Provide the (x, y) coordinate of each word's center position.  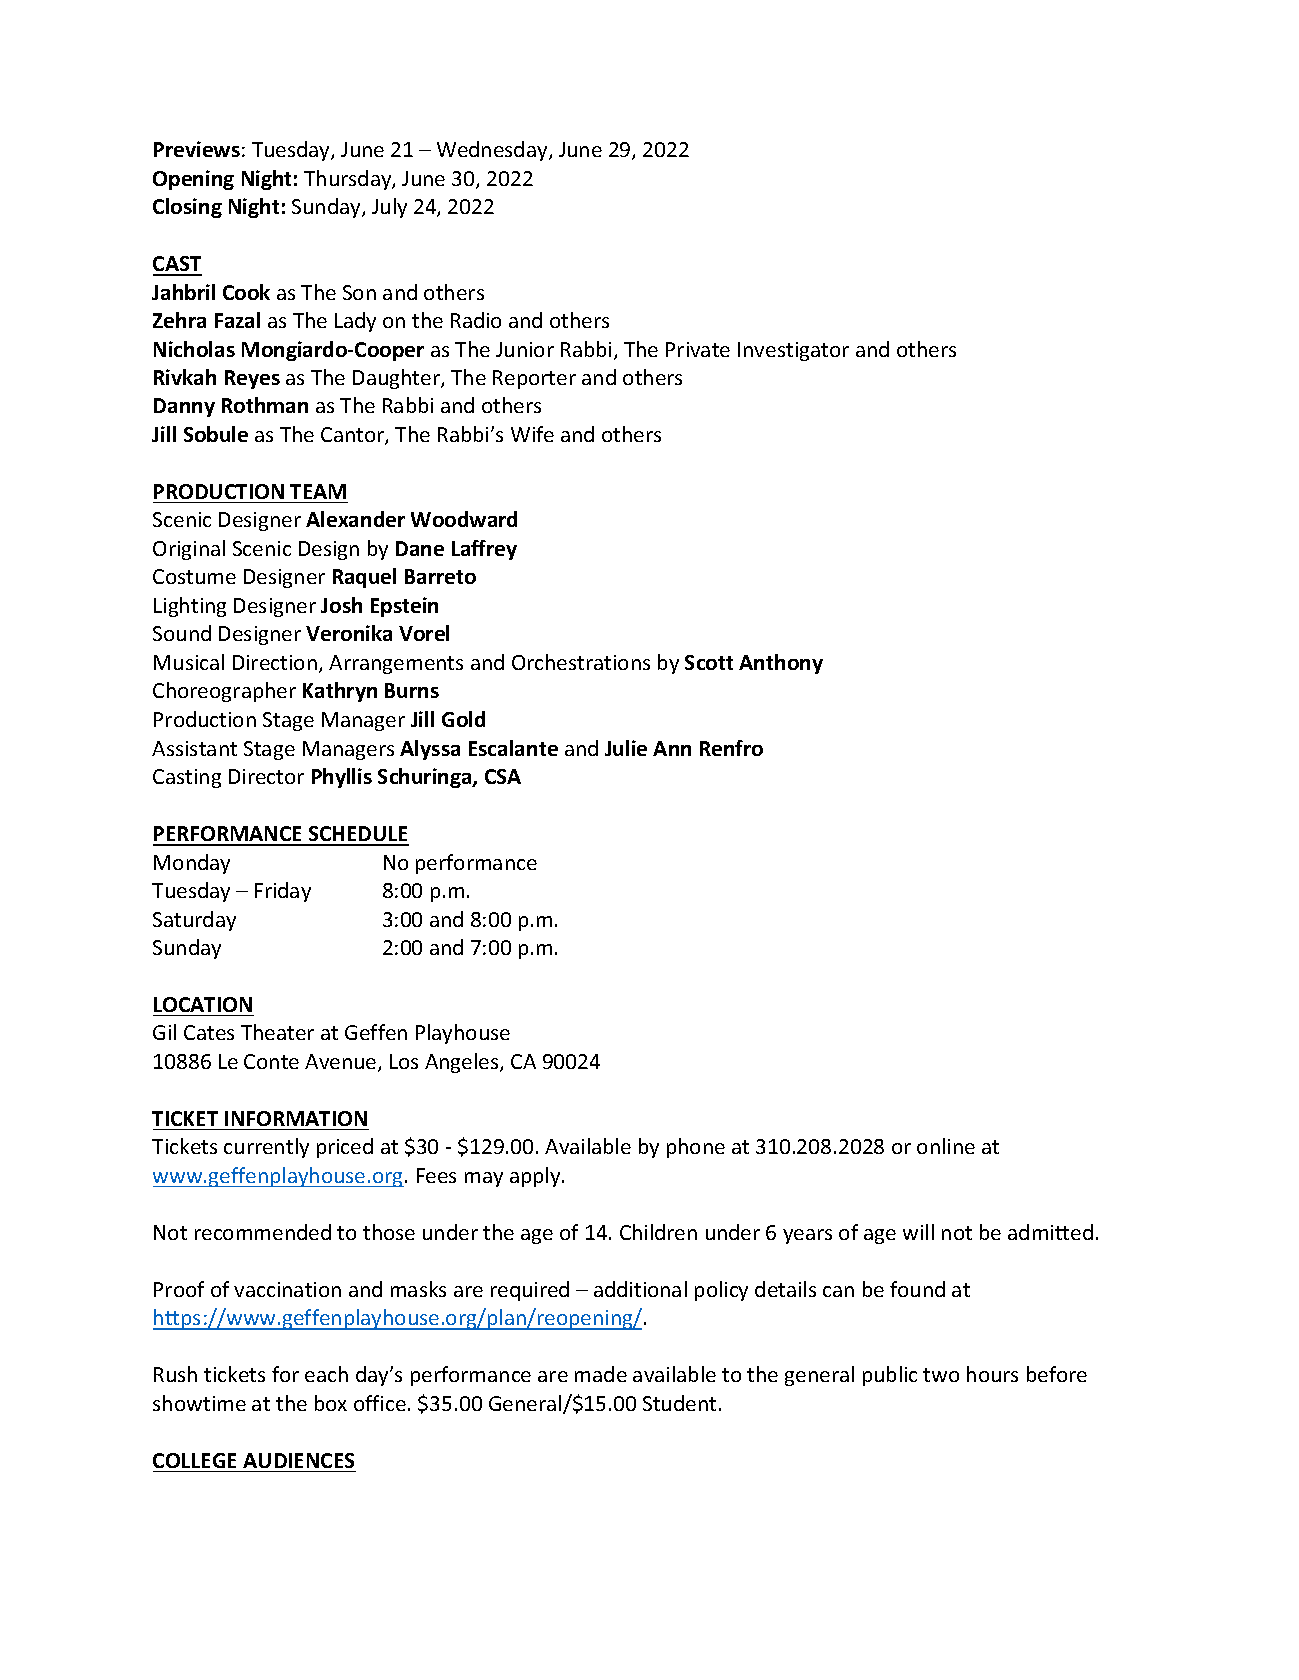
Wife (532, 434)
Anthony (781, 664)
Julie (626, 748)
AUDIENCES (298, 1460)
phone (696, 1148)
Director (266, 776)
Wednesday (493, 151)
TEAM (318, 491)
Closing (187, 208)
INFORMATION (296, 1118)
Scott (709, 662)
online (946, 1146)
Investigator (793, 351)
